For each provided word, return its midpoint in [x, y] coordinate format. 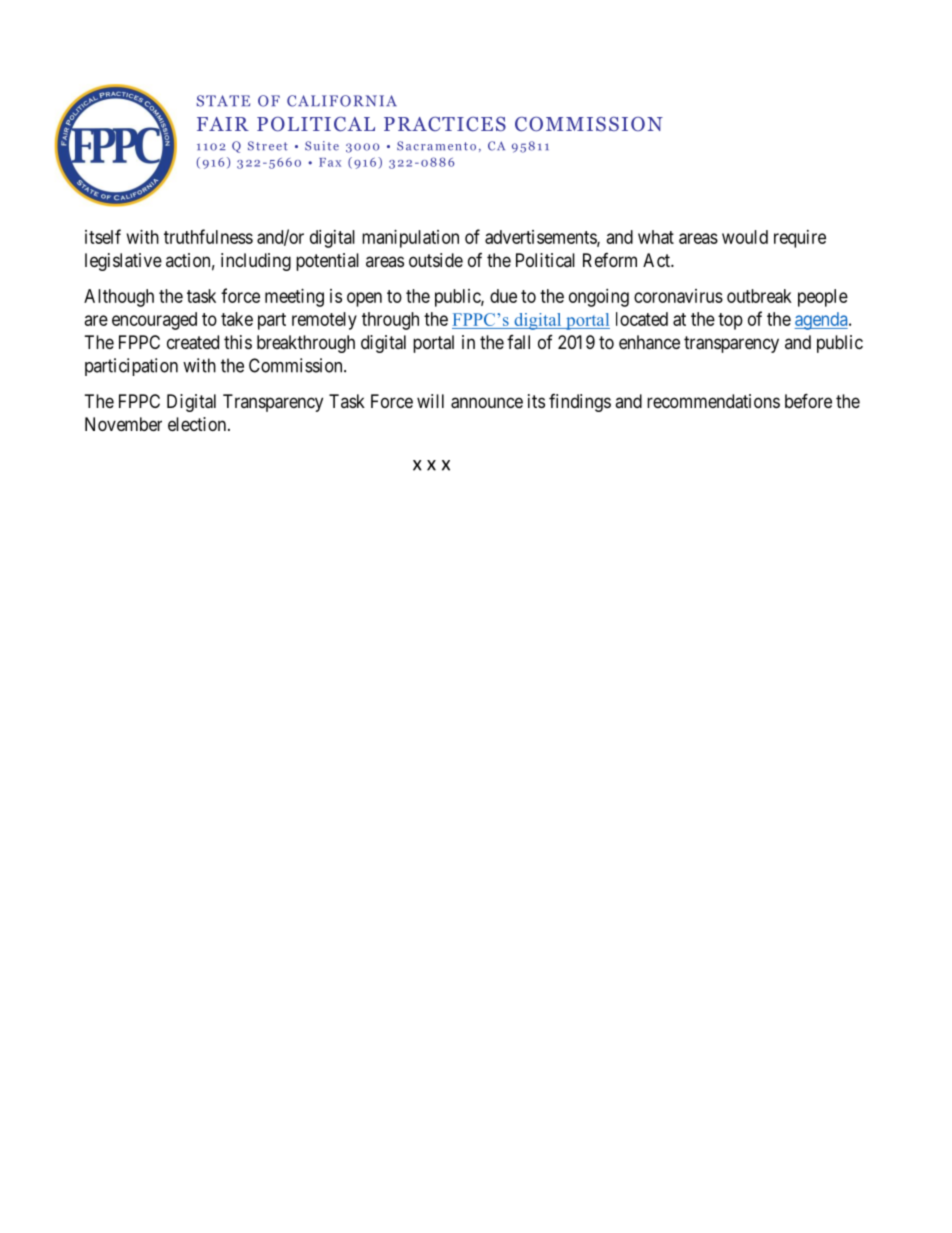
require [800, 239]
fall [518, 342]
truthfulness [208, 236]
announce [487, 403]
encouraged [154, 321]
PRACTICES [445, 124]
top [730, 321]
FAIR [223, 124]
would [745, 237]
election [198, 424]
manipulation [410, 239]
